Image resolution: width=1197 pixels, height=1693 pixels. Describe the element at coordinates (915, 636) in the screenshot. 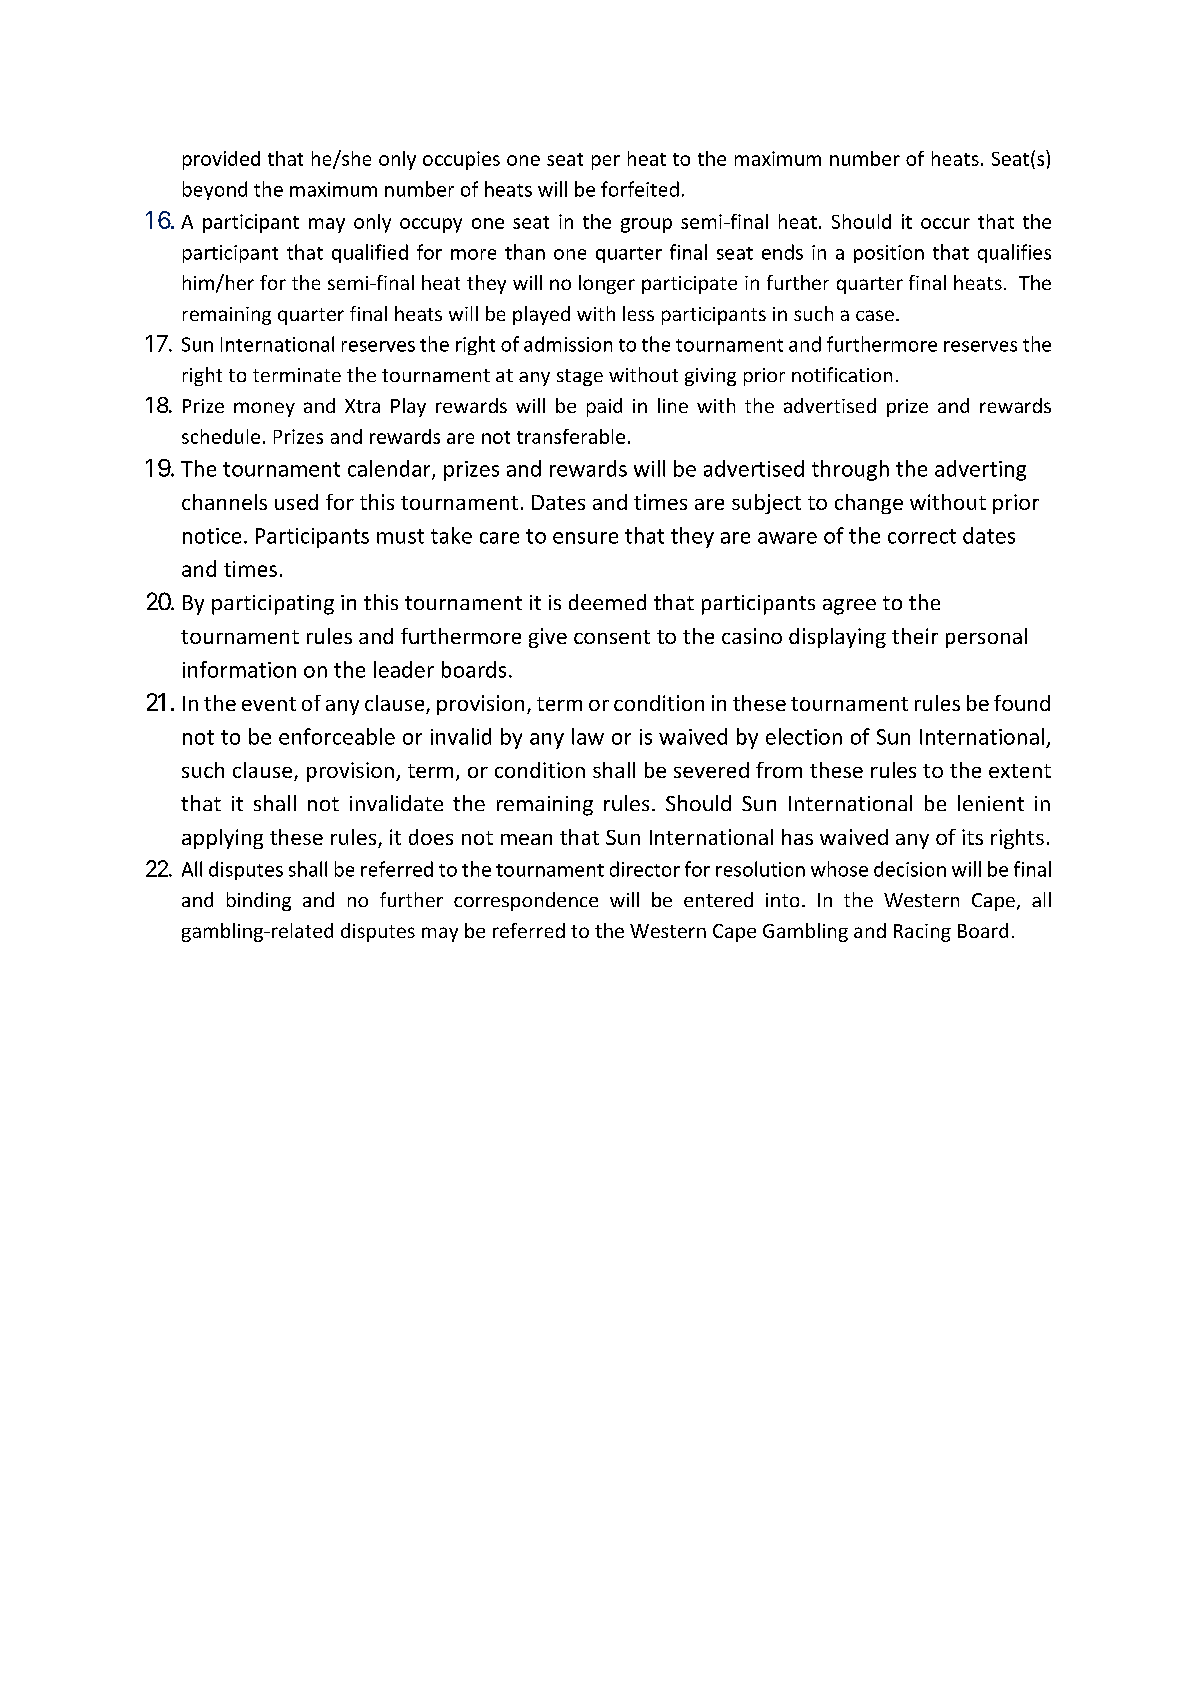

I see `their` at that location.
